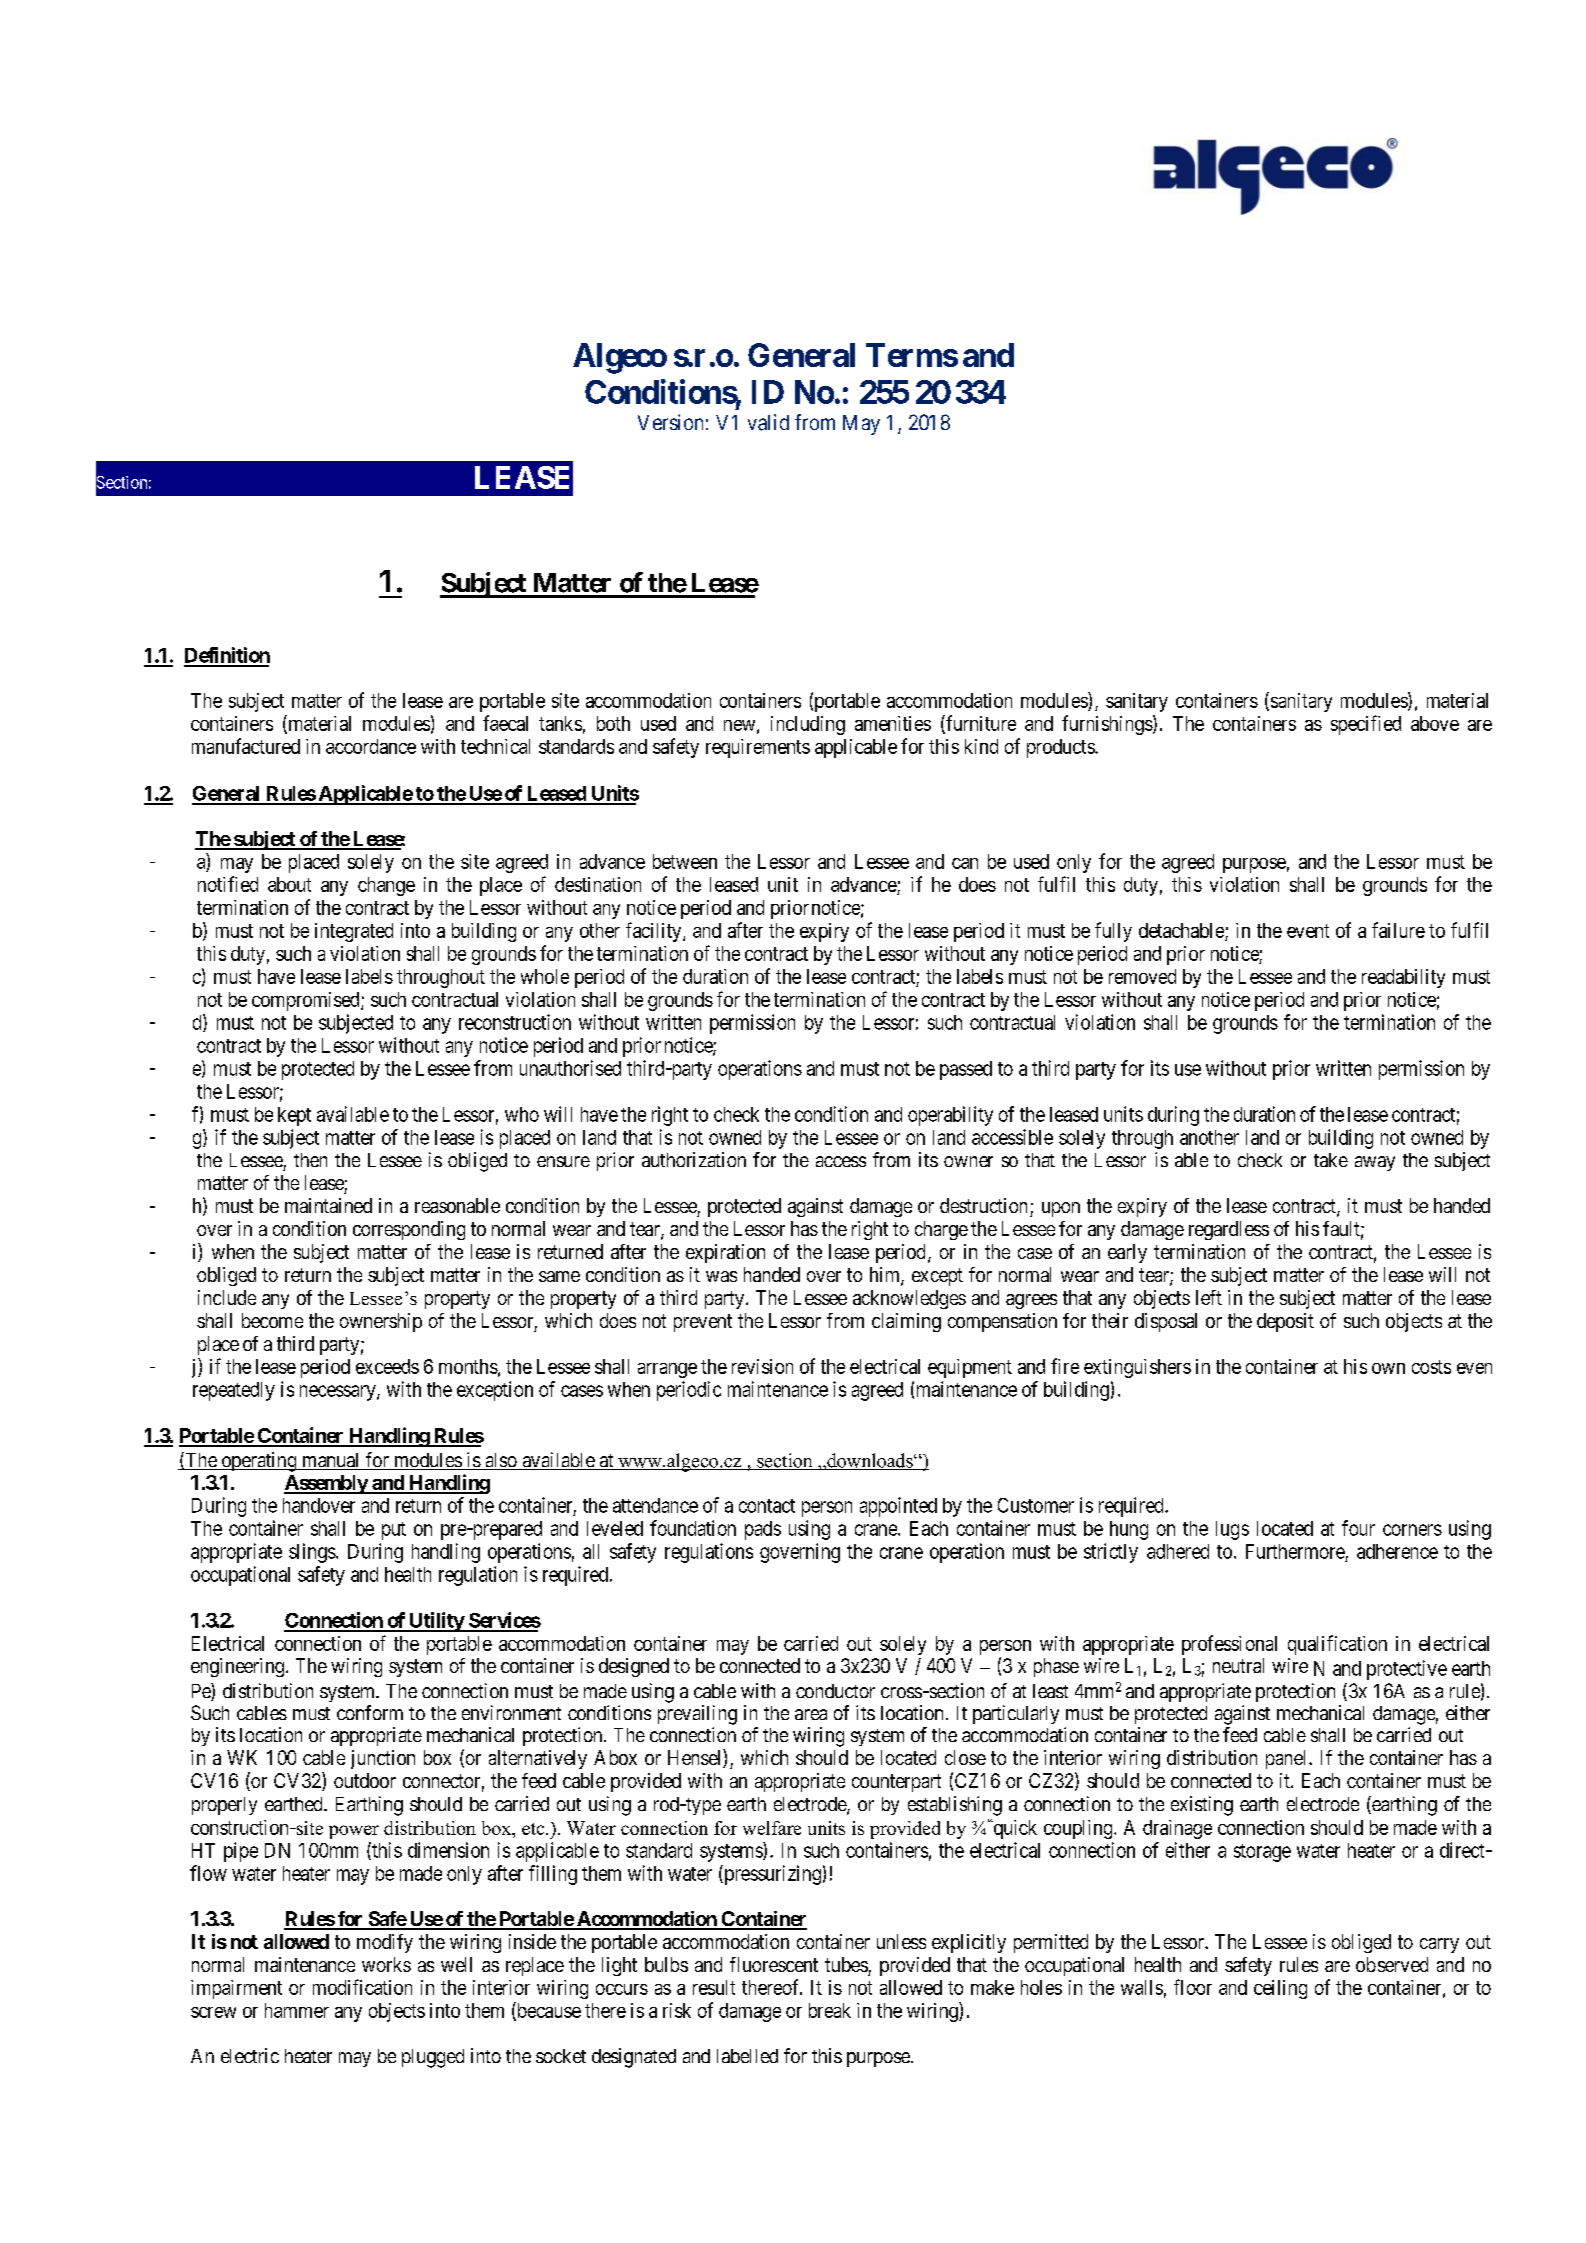 This screenshot has height=2243, width=1586. I want to click on specified, so click(1366, 725).
